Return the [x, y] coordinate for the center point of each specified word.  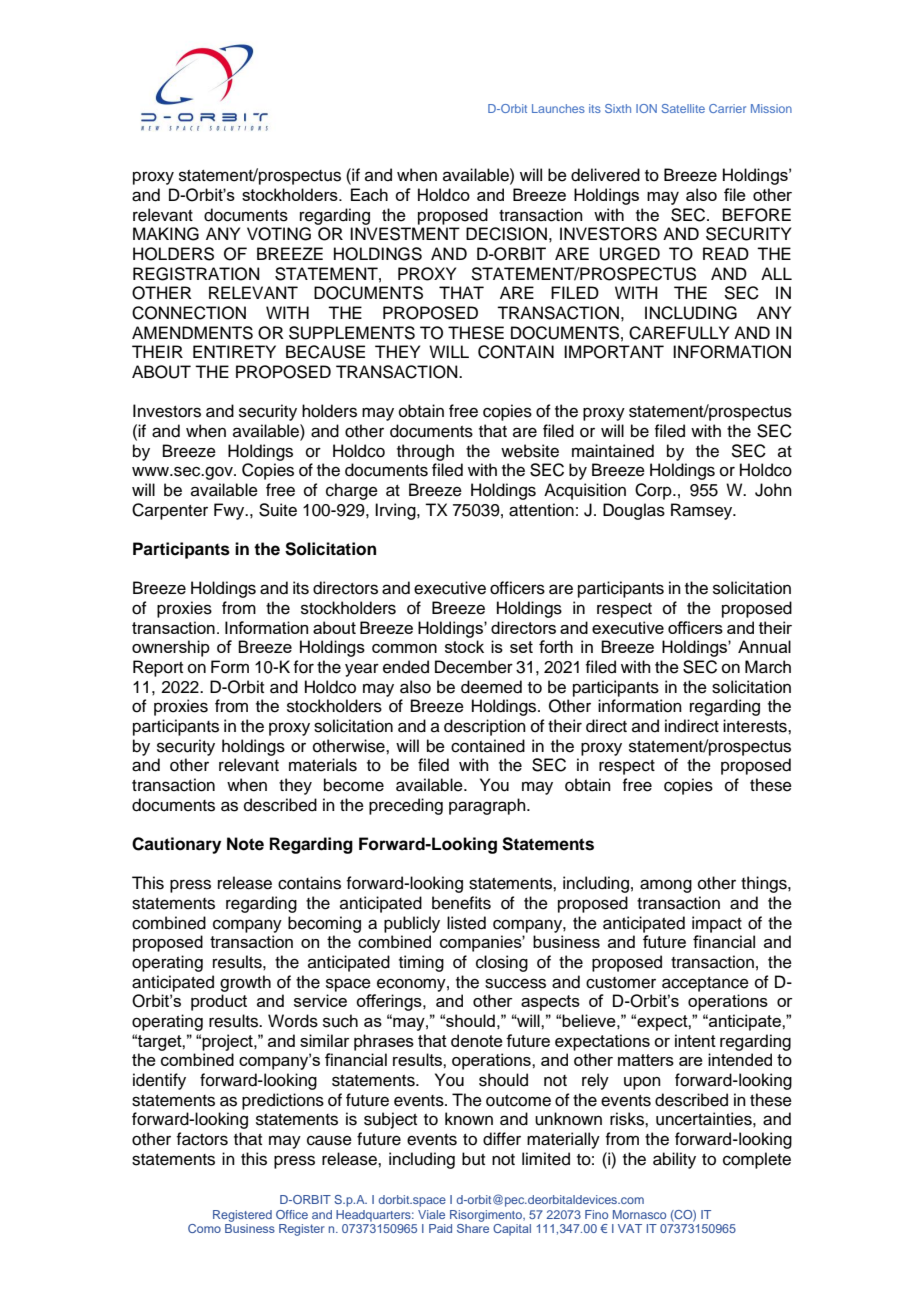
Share [473, 1228]
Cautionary [176, 845]
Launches [558, 108]
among [666, 886]
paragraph [488, 806]
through [425, 452]
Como [204, 1228]
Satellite [683, 108]
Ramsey [703, 511]
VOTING [279, 234]
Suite [278, 510]
